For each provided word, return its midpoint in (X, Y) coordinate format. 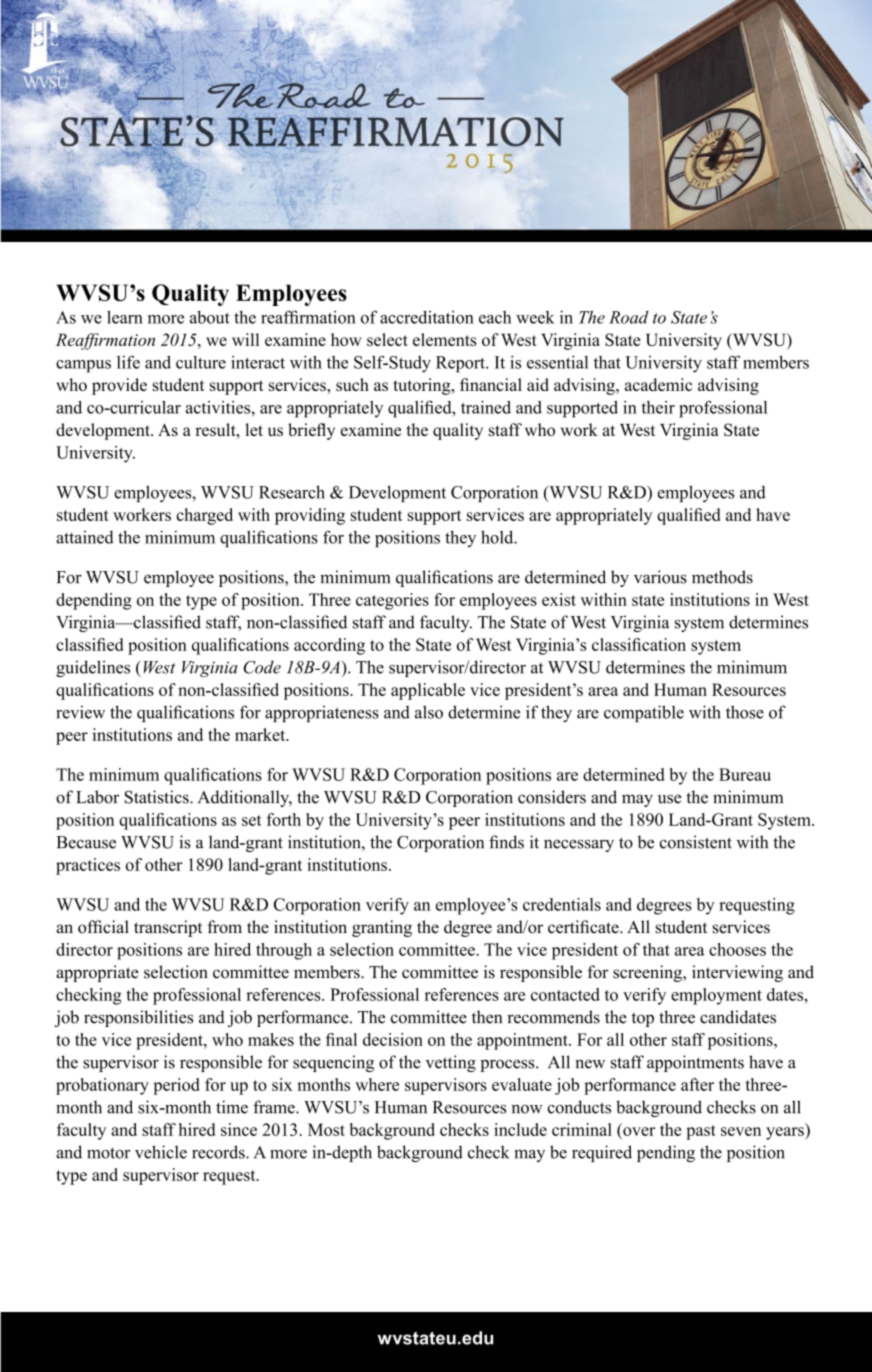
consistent (696, 842)
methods (722, 577)
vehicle (161, 1152)
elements (445, 339)
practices (88, 866)
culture (201, 362)
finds (506, 842)
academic (658, 384)
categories (392, 601)
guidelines (93, 668)
